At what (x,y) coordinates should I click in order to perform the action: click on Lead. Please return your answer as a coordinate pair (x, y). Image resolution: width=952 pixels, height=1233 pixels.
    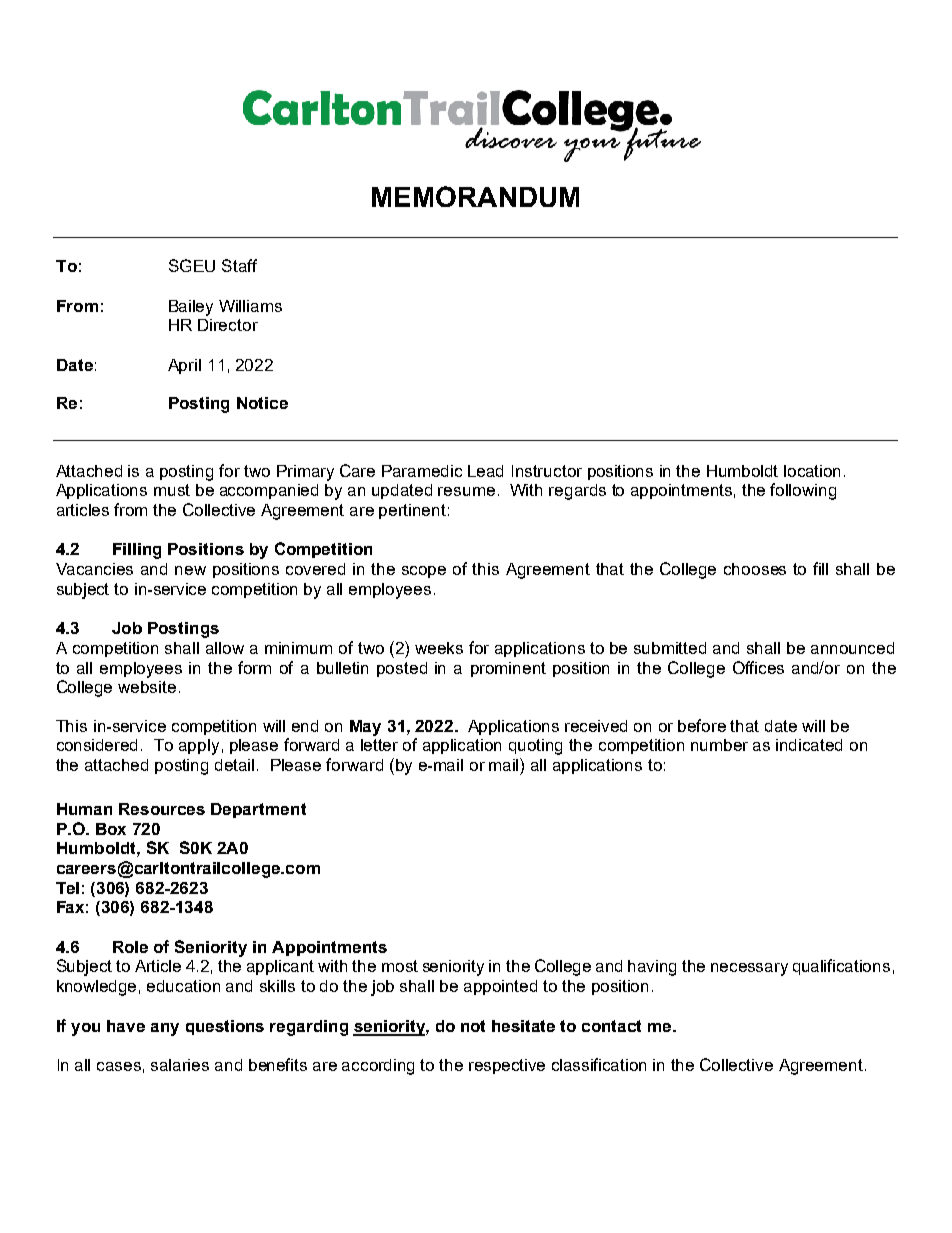
    Looking at the image, I should click on (485, 471).
